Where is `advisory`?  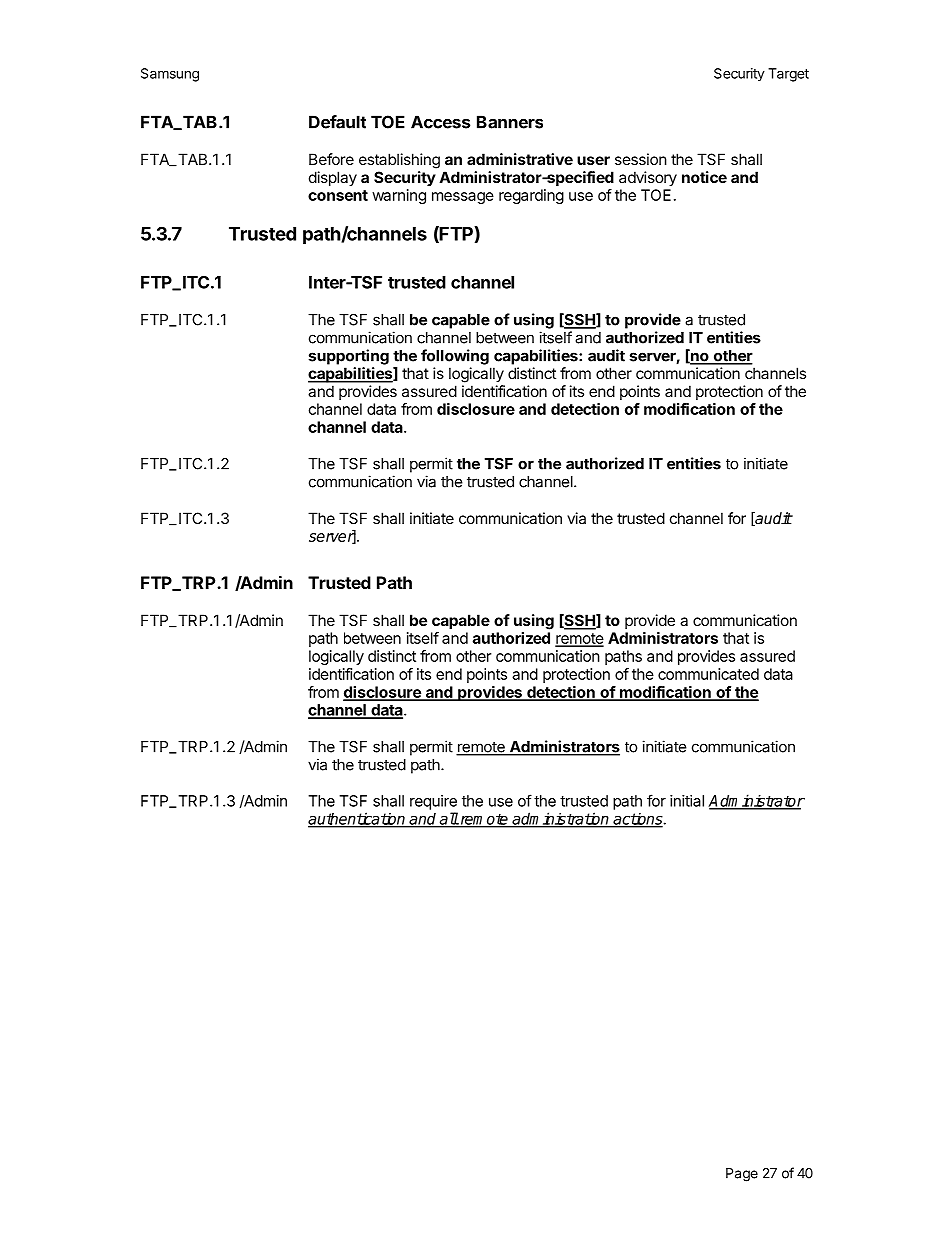
advisory is located at coordinates (648, 178).
